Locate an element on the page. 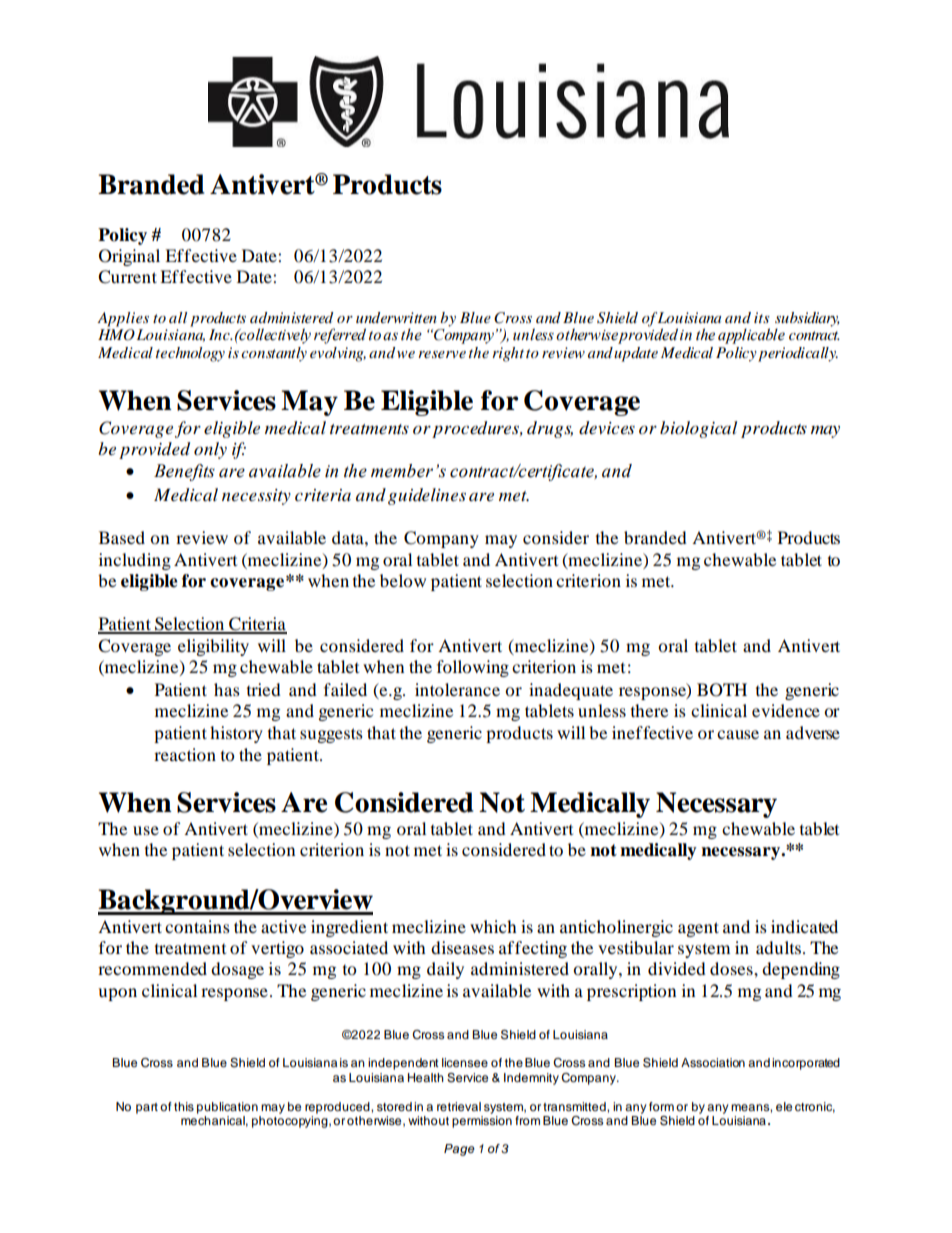  applicable is located at coordinates (751, 336).
